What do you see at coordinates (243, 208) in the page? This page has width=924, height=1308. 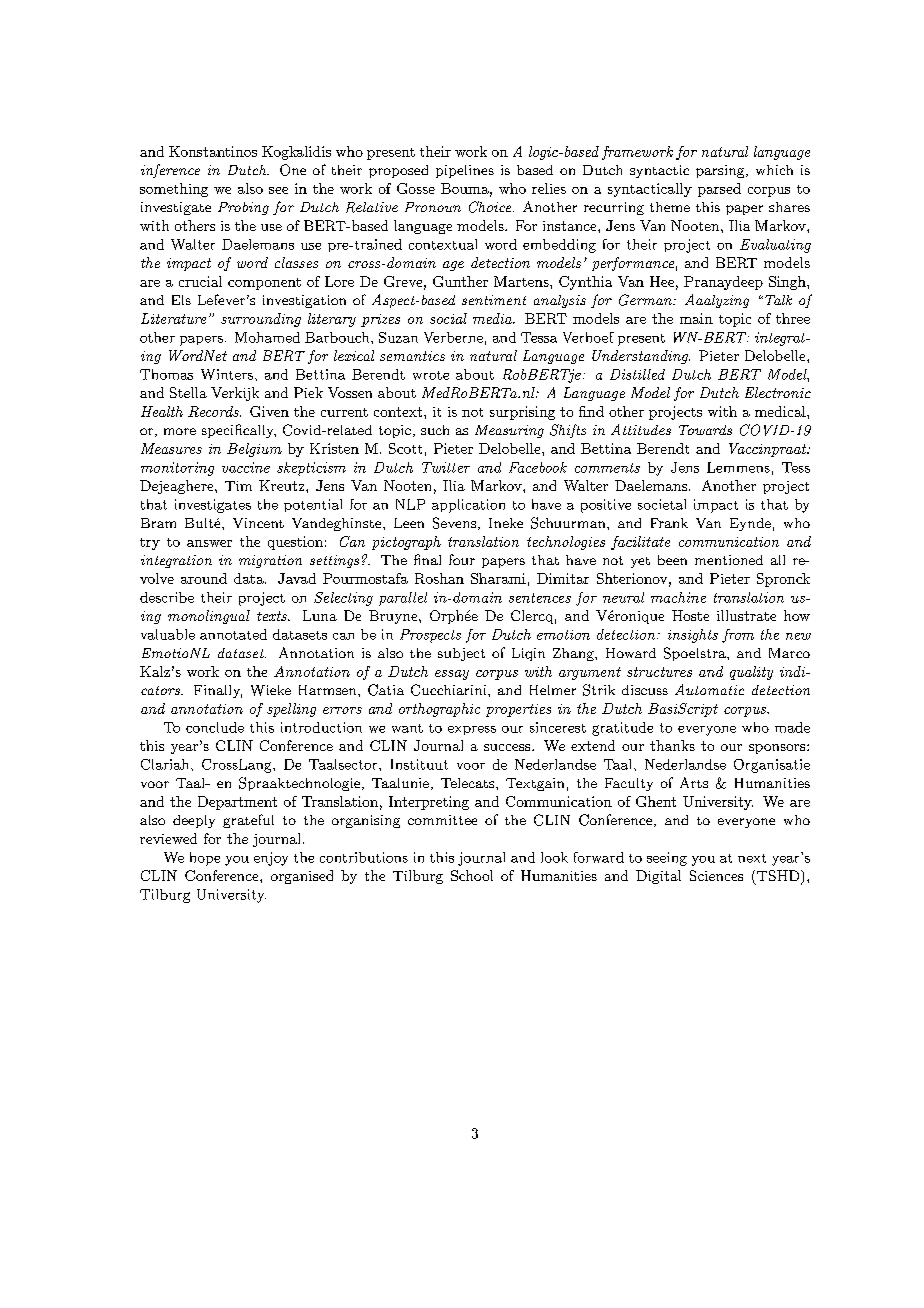 I see `Probing` at bounding box center [243, 208].
